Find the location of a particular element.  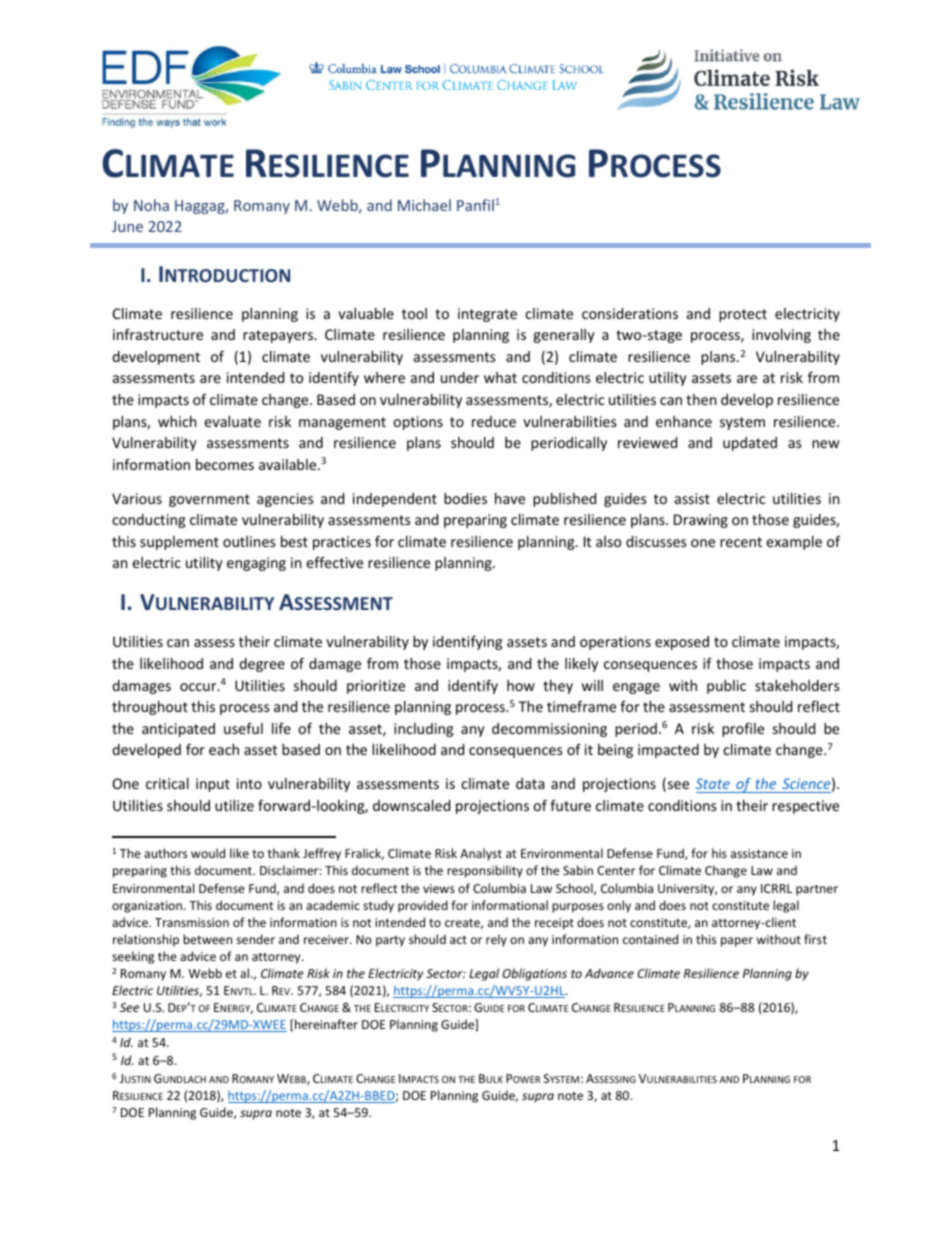

government is located at coordinates (209, 500).
